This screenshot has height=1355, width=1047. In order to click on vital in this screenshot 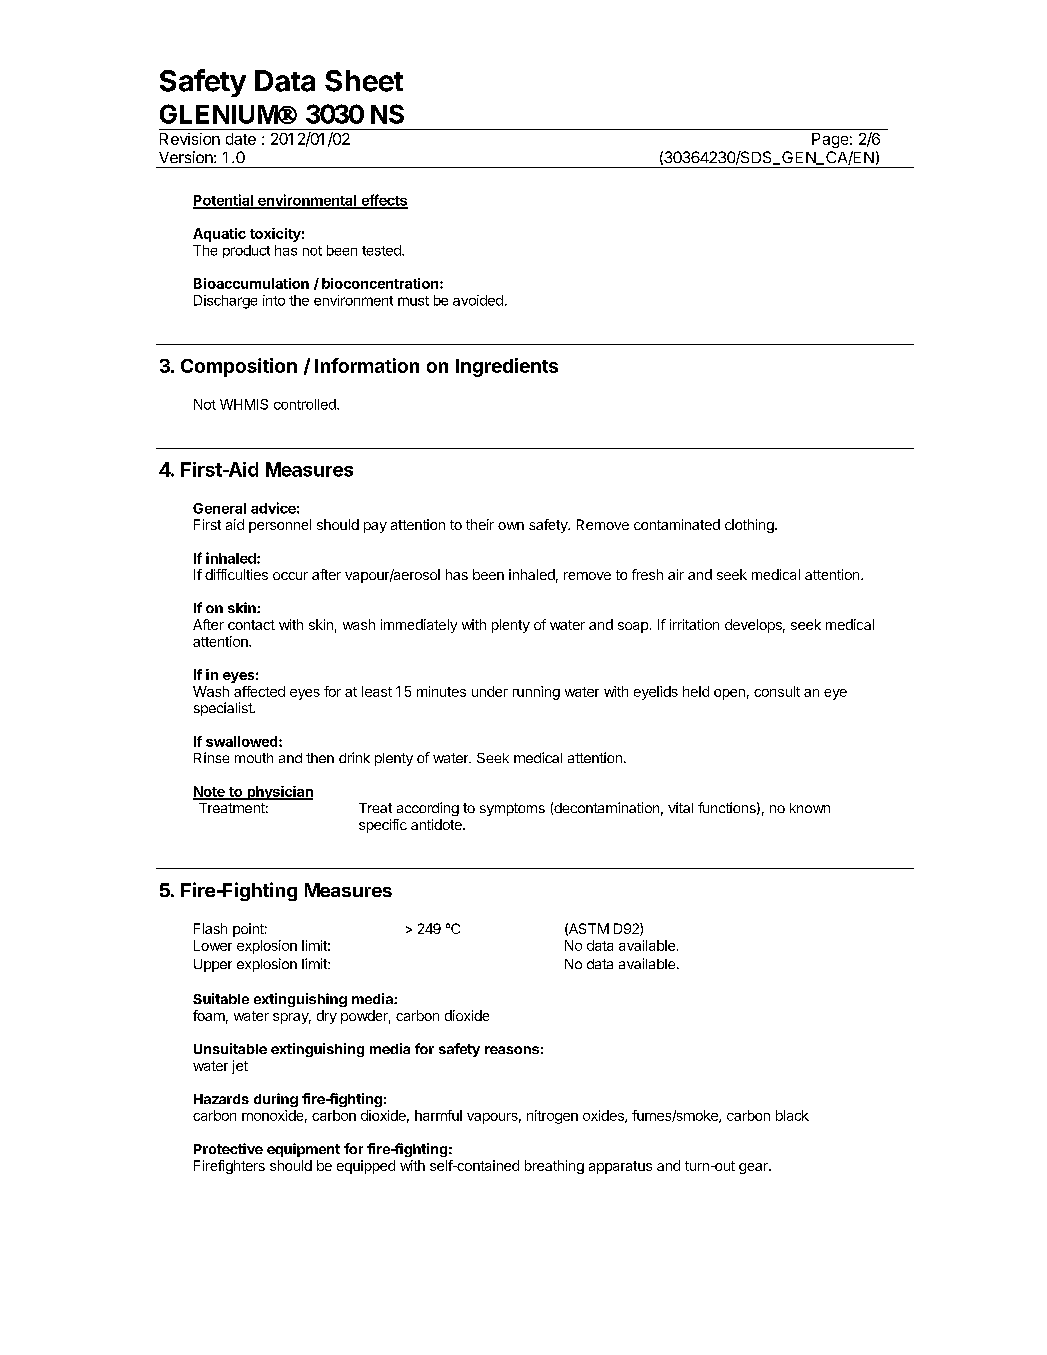, I will do `click(680, 807)`.
